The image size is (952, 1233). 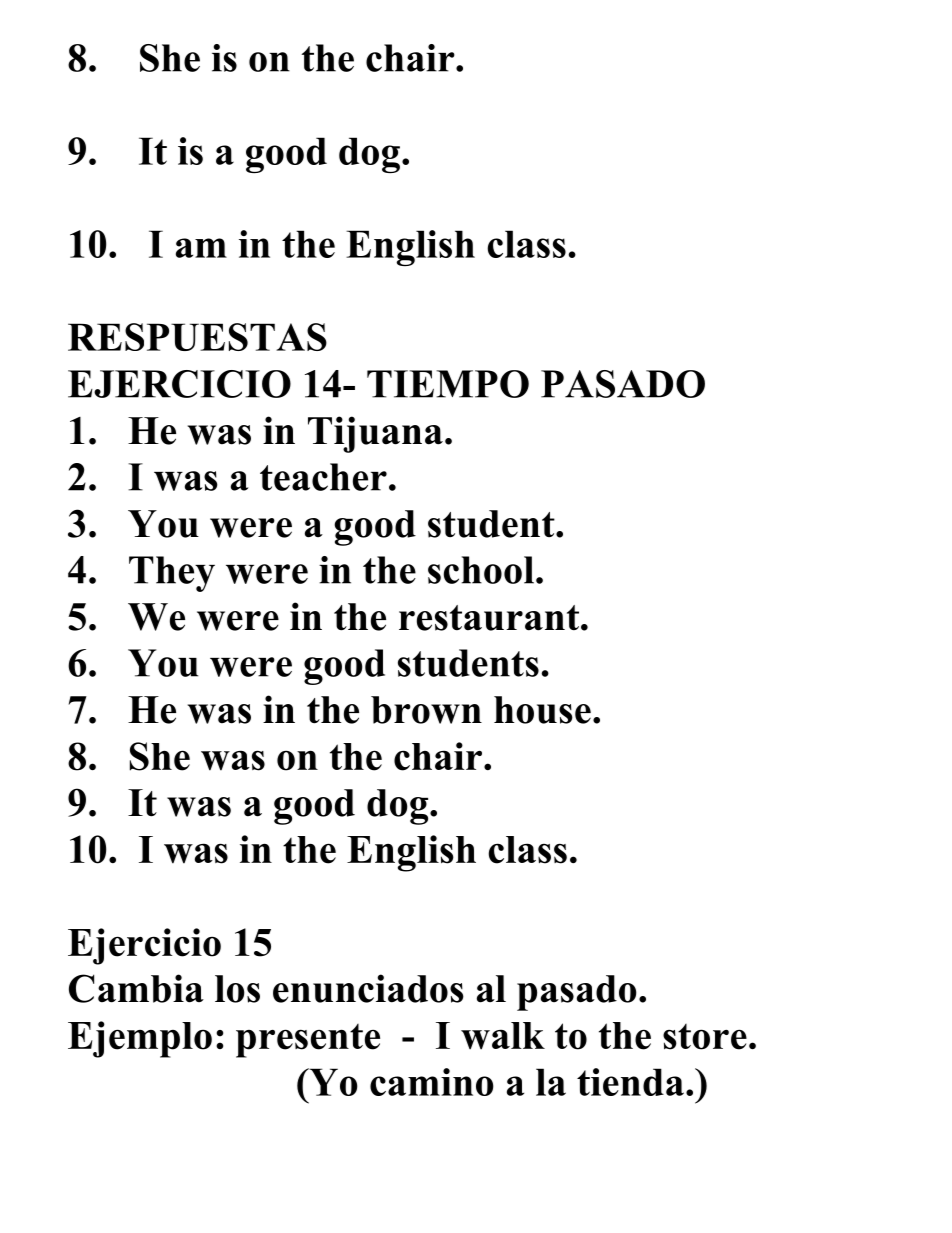 What do you see at coordinates (432, 1082) in the screenshot?
I see `camino` at bounding box center [432, 1082].
